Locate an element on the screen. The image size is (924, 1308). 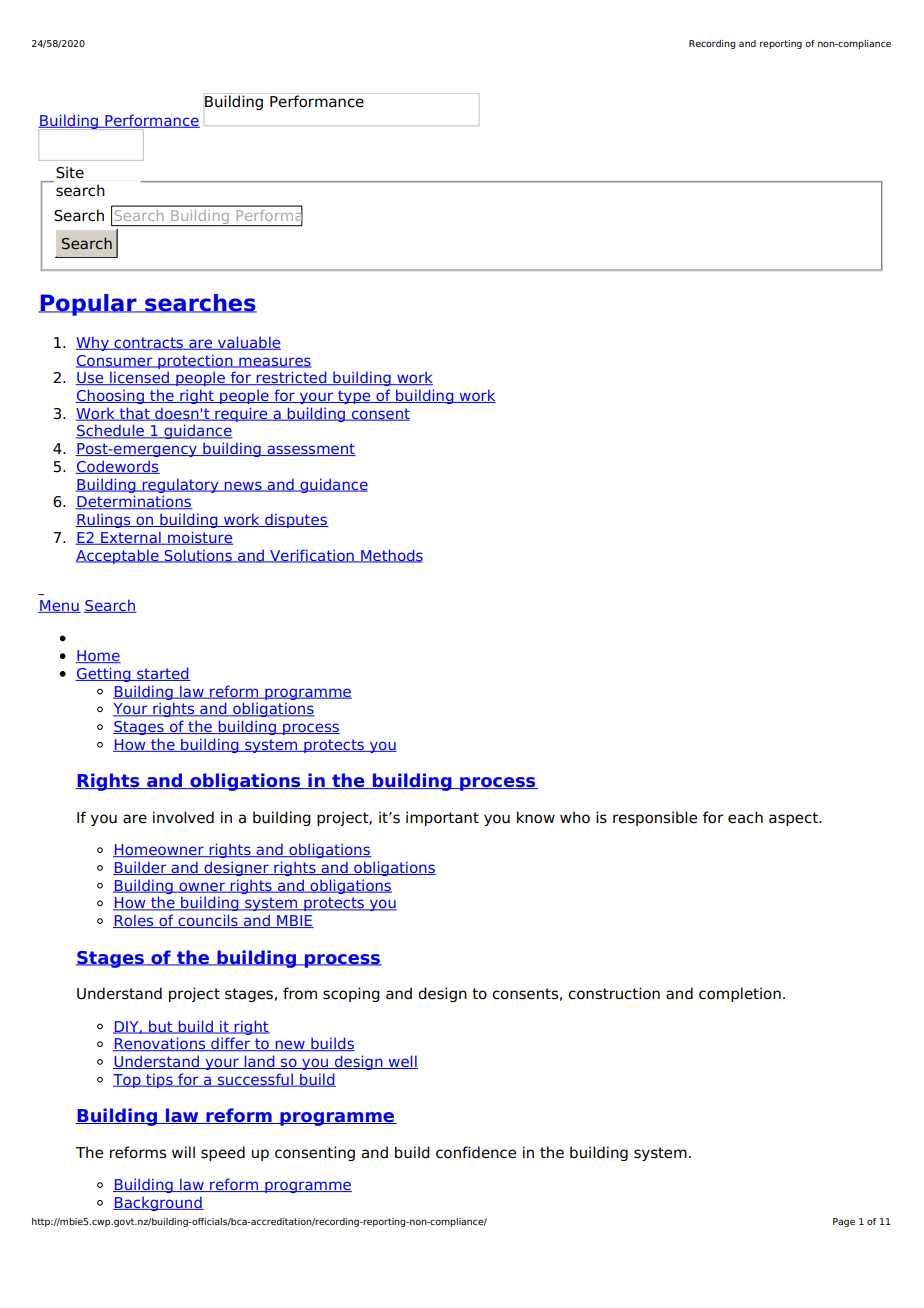
External is located at coordinates (131, 538).
